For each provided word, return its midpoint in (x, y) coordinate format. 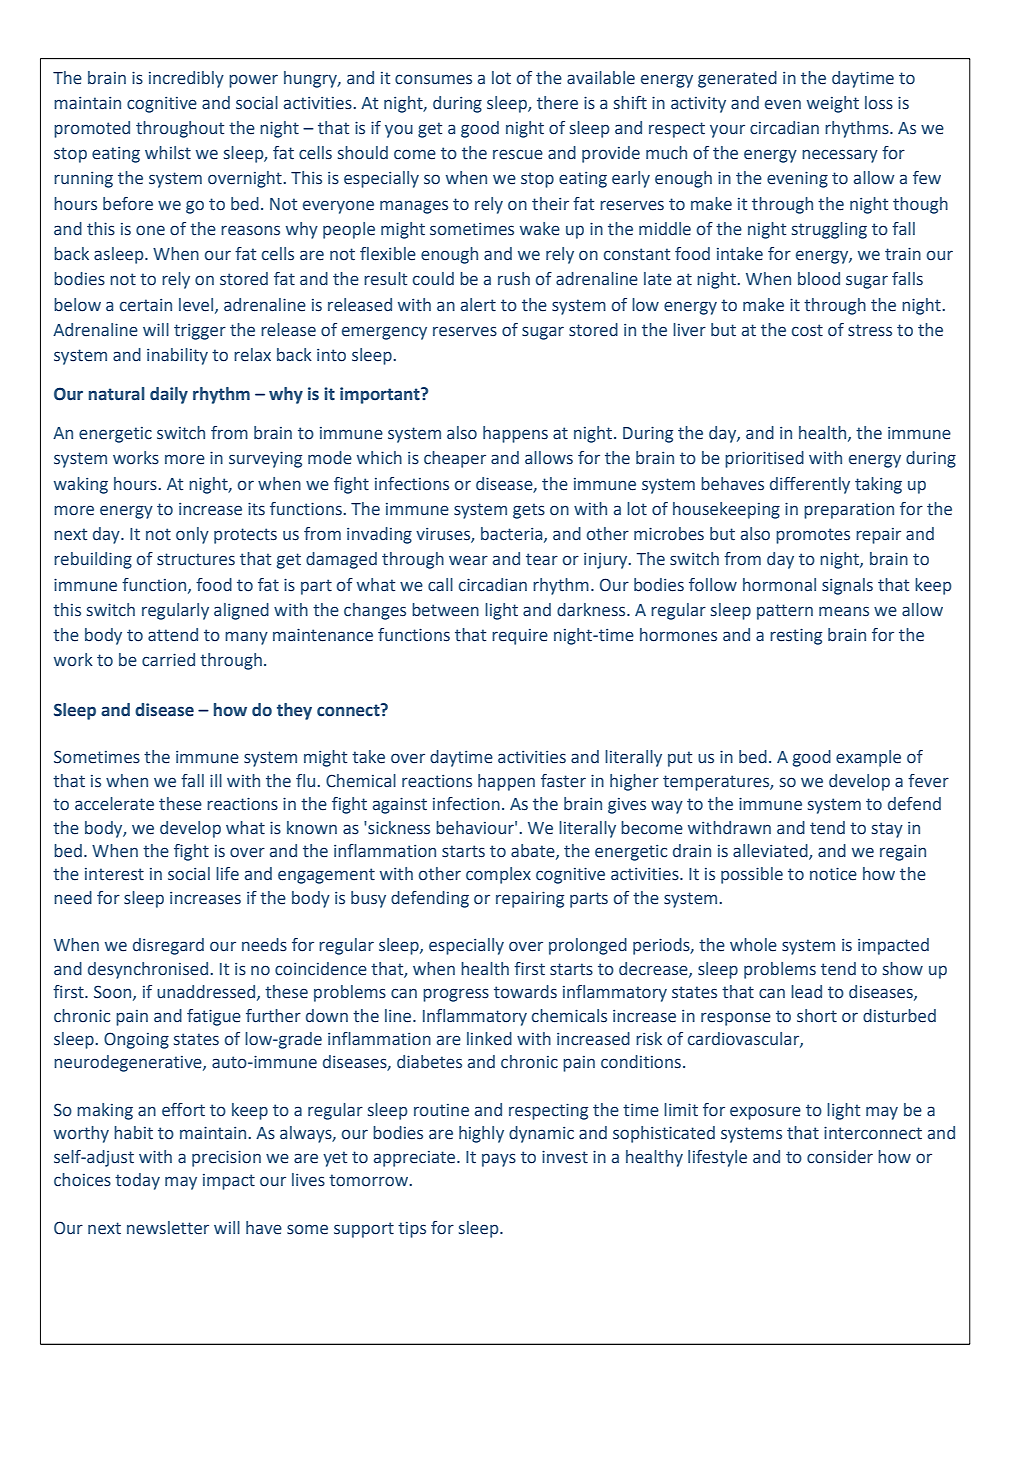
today (137, 1181)
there (557, 103)
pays (499, 1160)
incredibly (186, 79)
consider (840, 1157)
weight (833, 104)
